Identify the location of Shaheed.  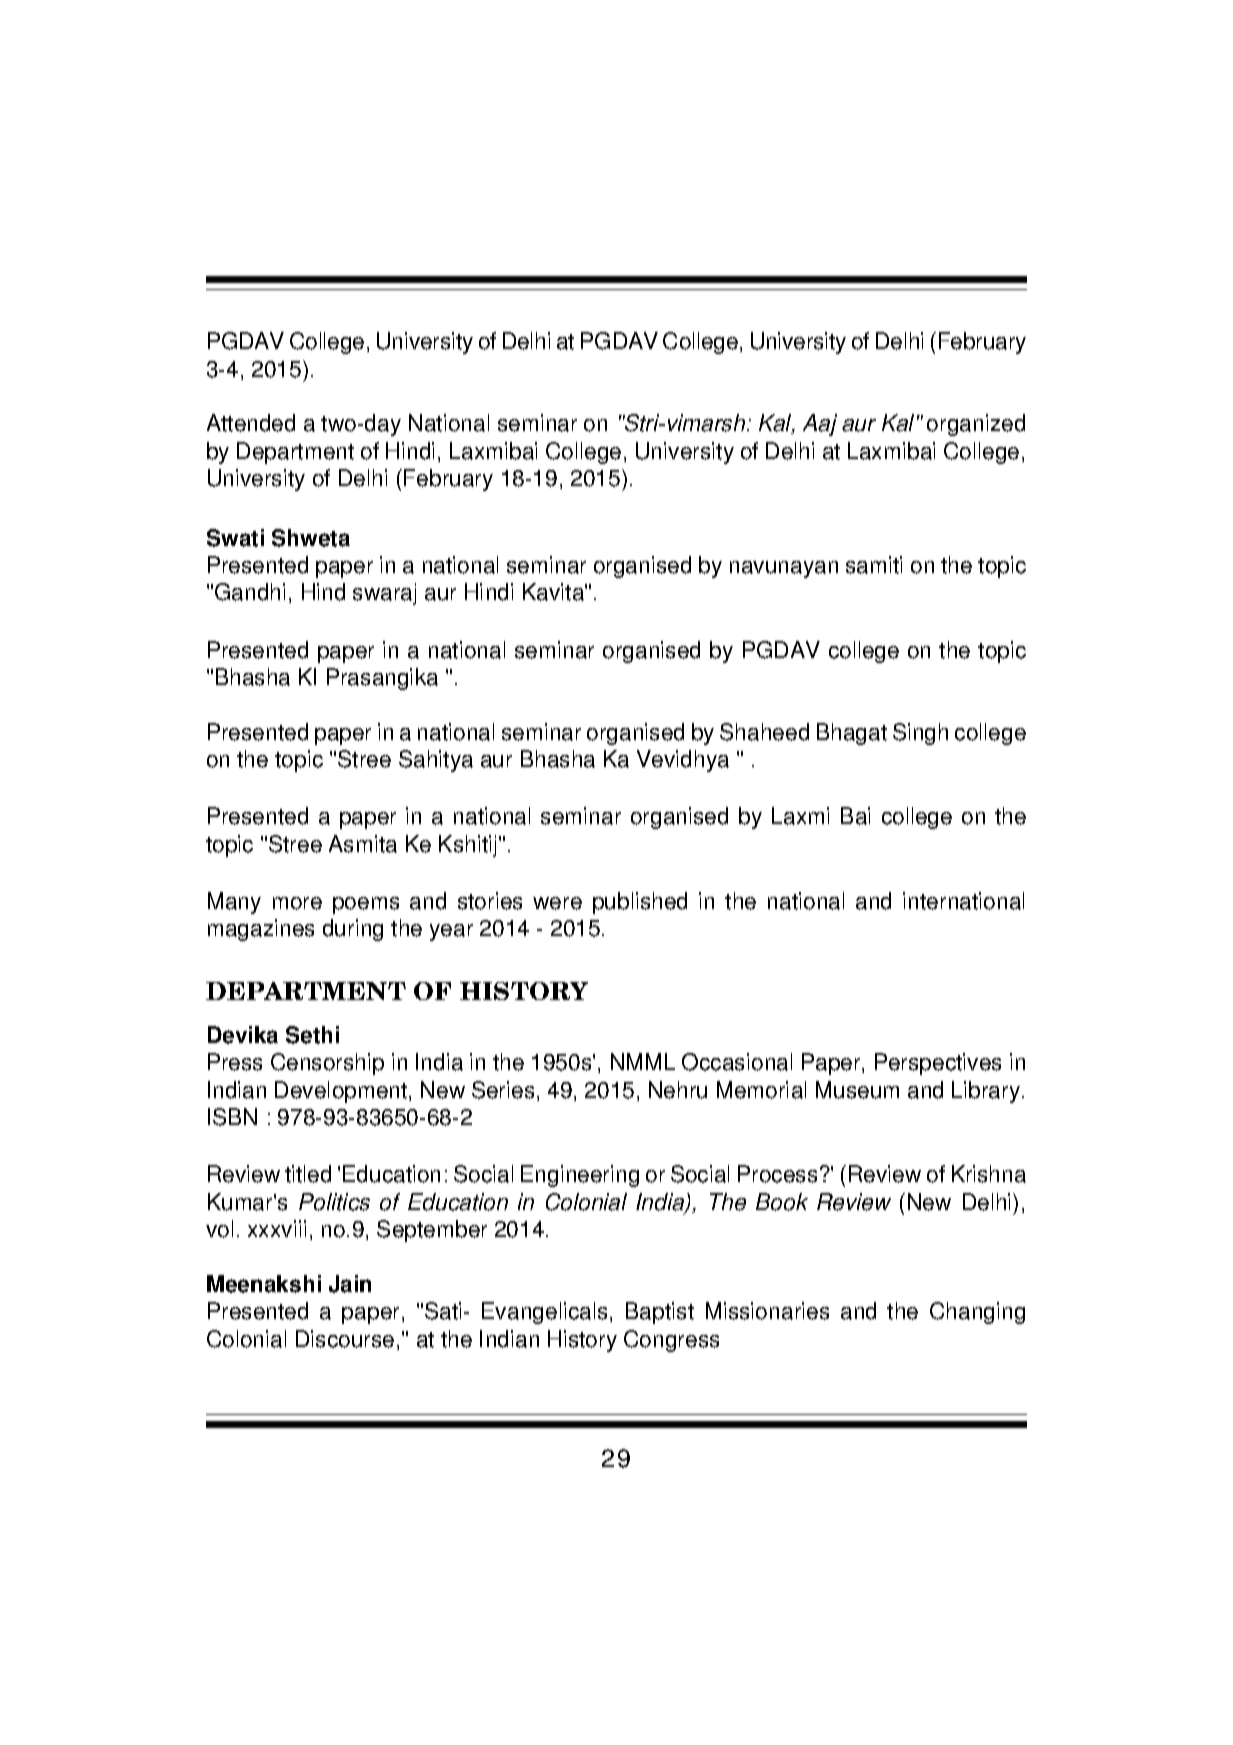
(764, 732).
